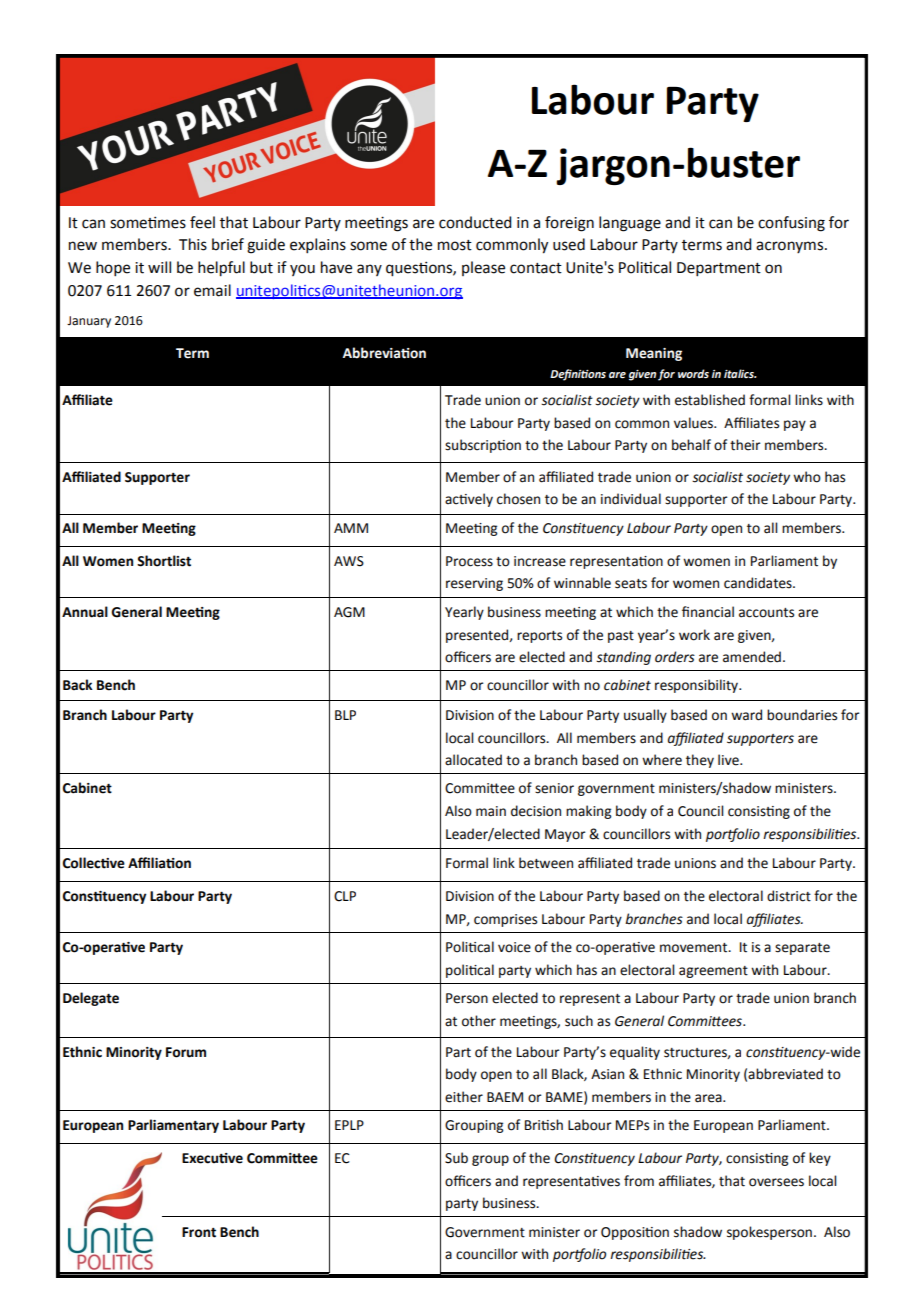  I want to click on oversees, so click(776, 1182).
